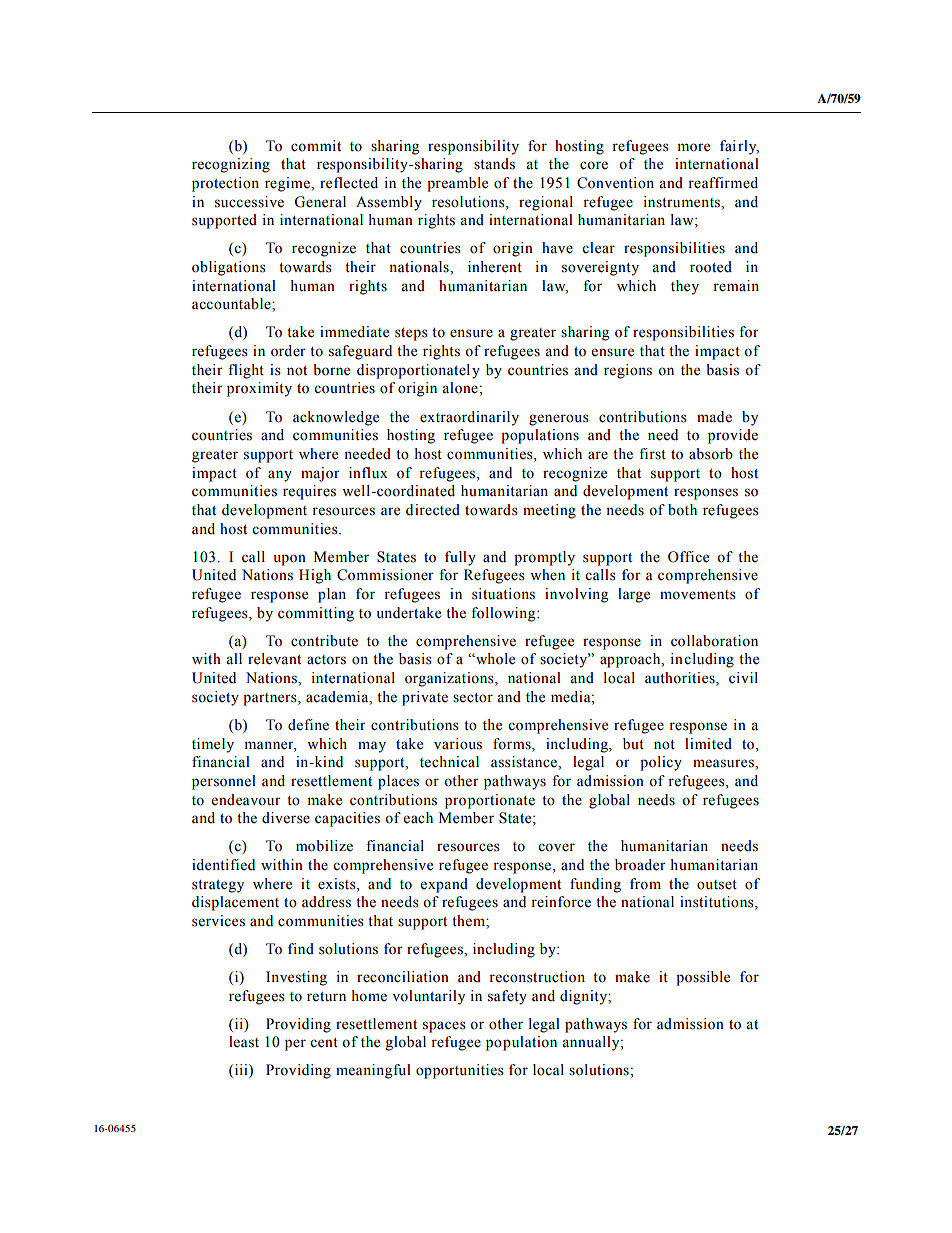 Image resolution: width=952 pixels, height=1233 pixels. I want to click on alone, so click(461, 388).
